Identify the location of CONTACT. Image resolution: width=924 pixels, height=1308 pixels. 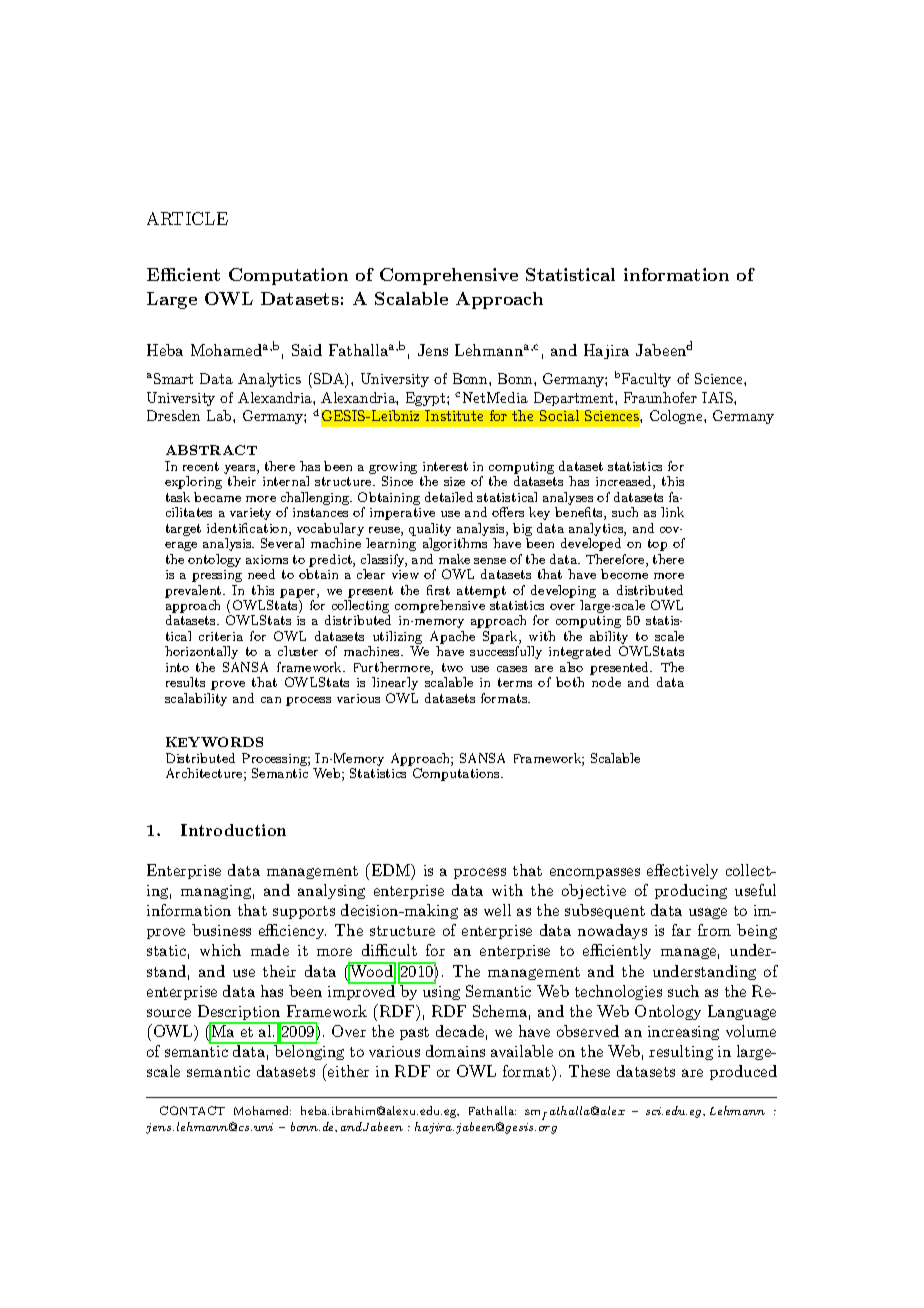
(192, 1110).
